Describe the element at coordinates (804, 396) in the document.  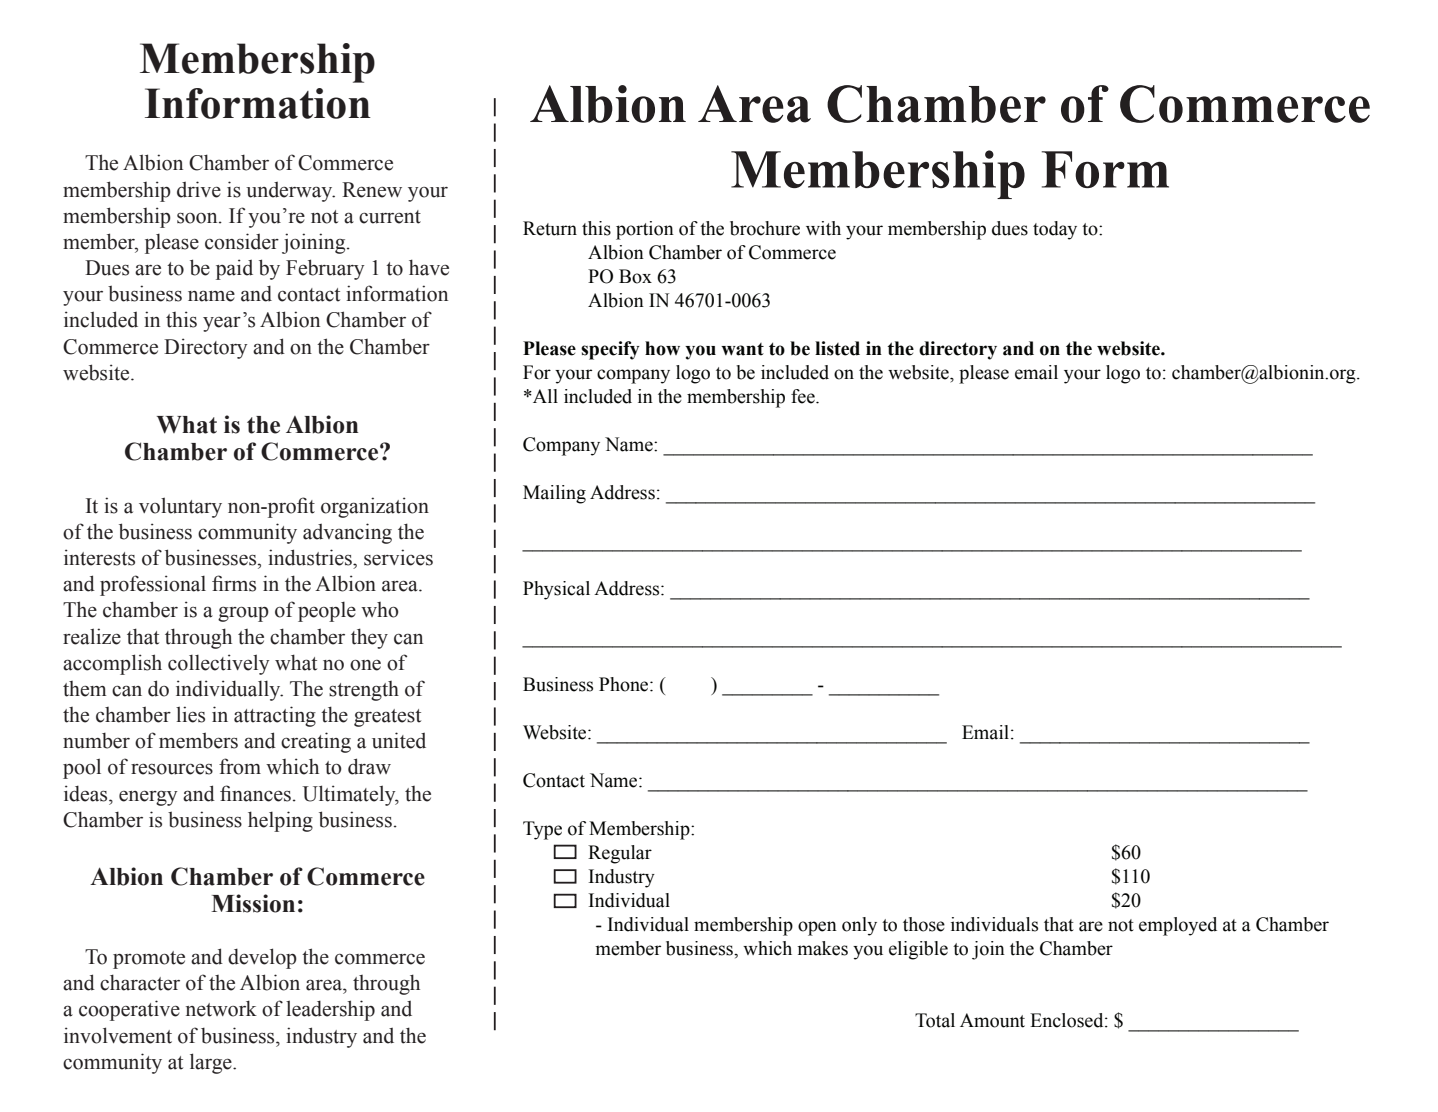
I see `fee` at that location.
